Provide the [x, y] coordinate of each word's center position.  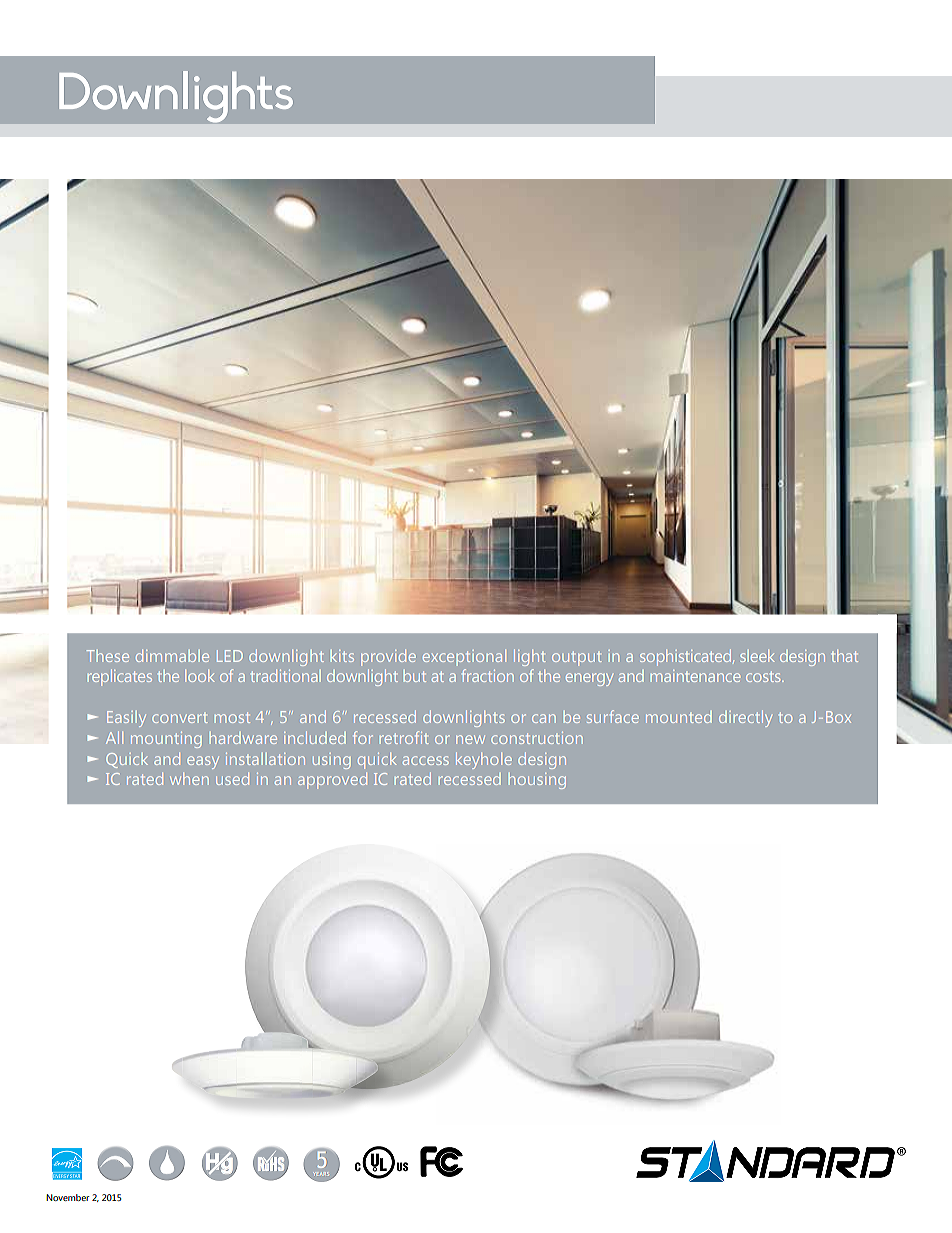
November [68, 1197]
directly [745, 719]
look [200, 676]
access [426, 760]
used [232, 779]
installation [265, 759]
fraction [488, 675]
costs [764, 676]
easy [203, 762]
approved [332, 781]
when [189, 779]
